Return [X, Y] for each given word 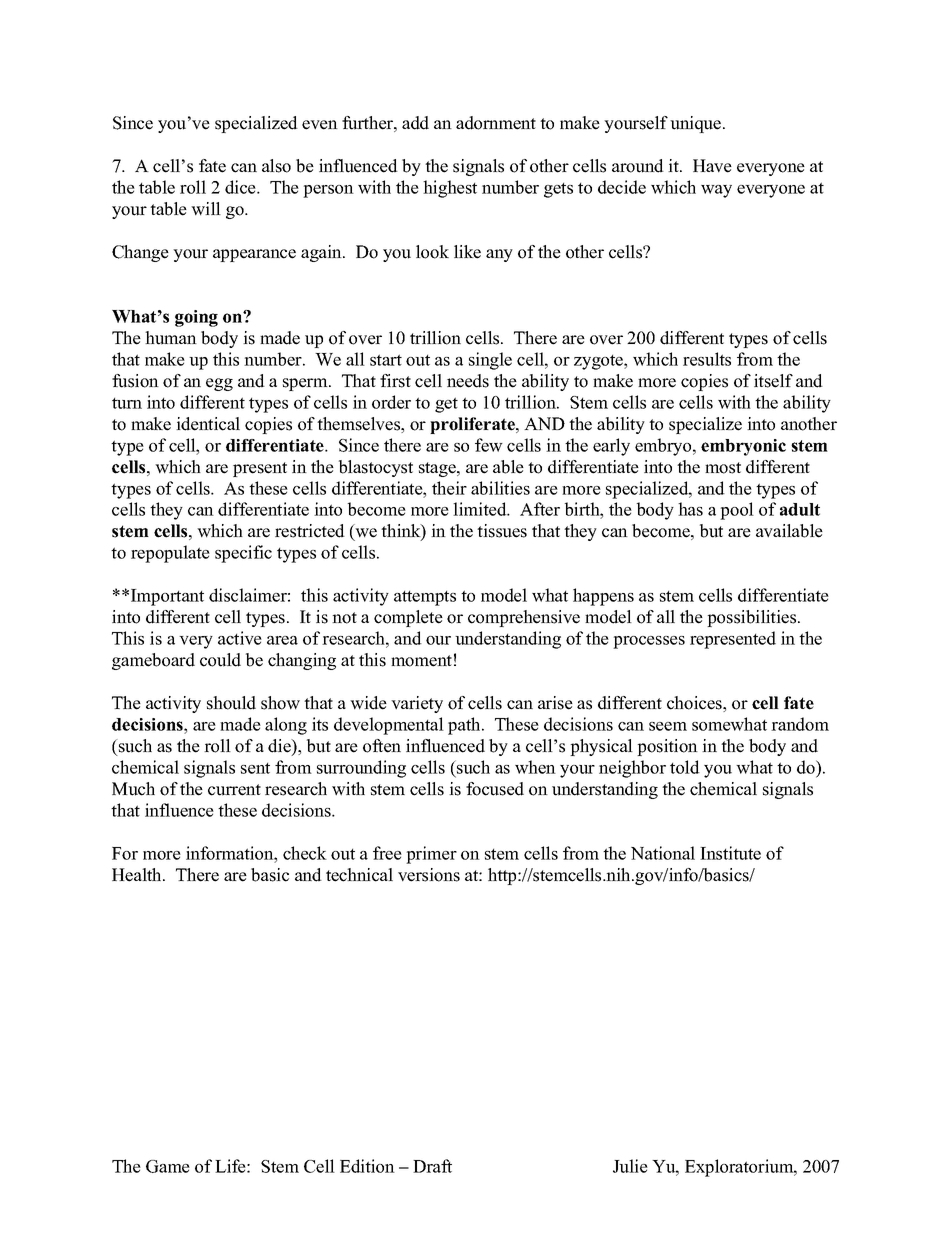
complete [408, 618]
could [220, 660]
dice [241, 187]
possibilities [753, 618]
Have [712, 166]
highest [450, 189]
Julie [630, 1166]
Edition [367, 1166]
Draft [432, 1166]
